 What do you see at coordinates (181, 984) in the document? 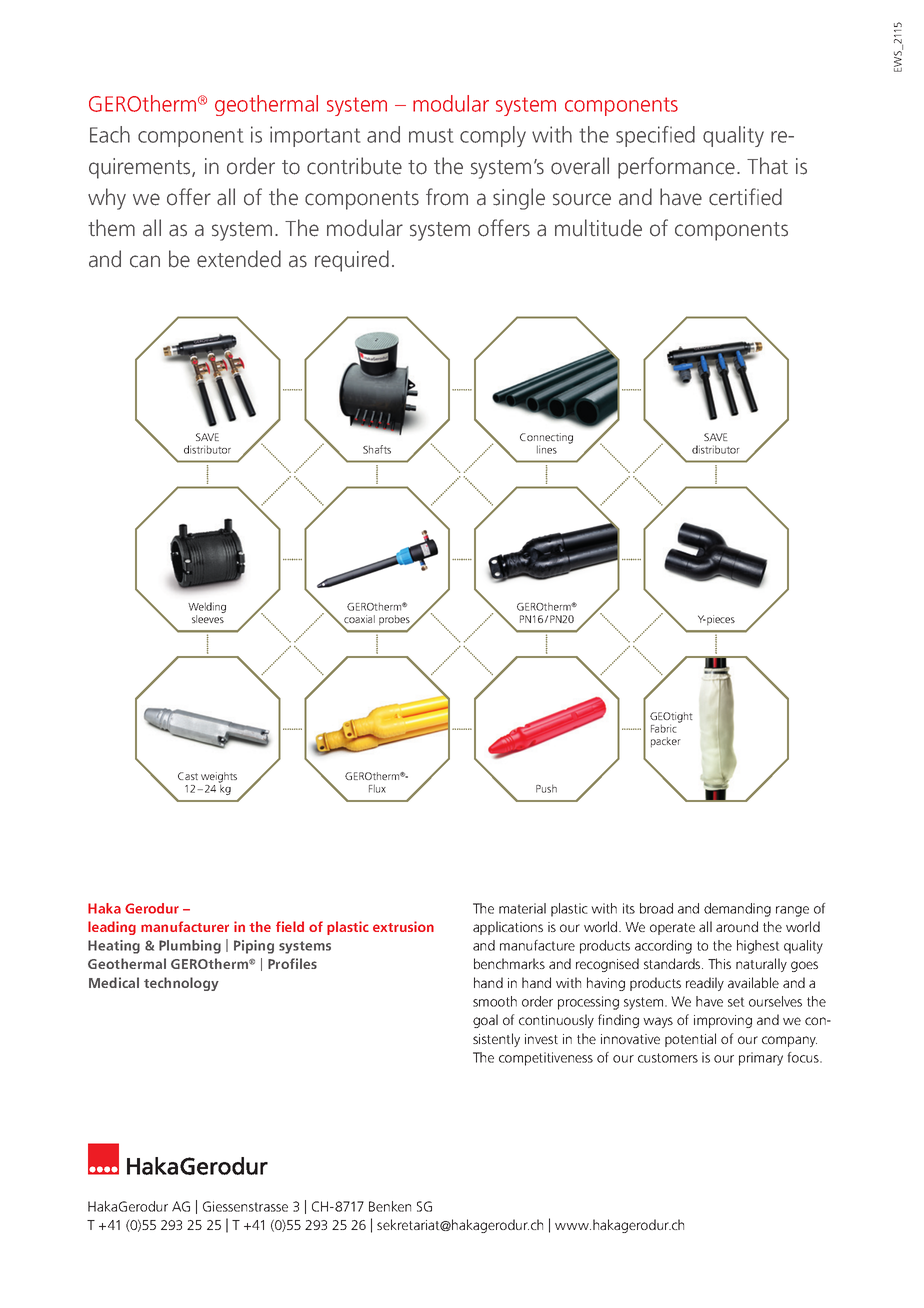
I see `technology` at bounding box center [181, 984].
